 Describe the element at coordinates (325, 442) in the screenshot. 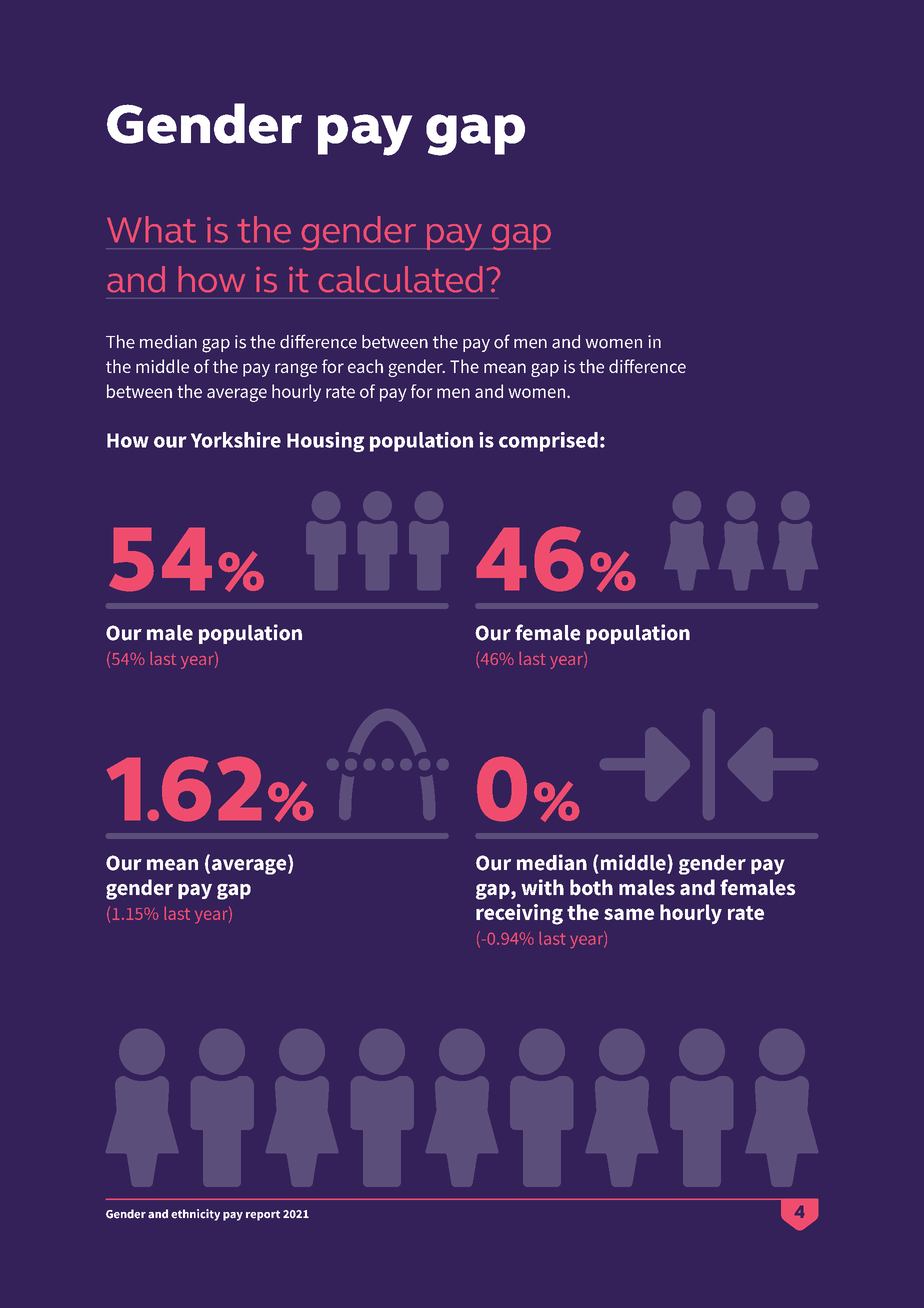

I see `Housing` at that location.
